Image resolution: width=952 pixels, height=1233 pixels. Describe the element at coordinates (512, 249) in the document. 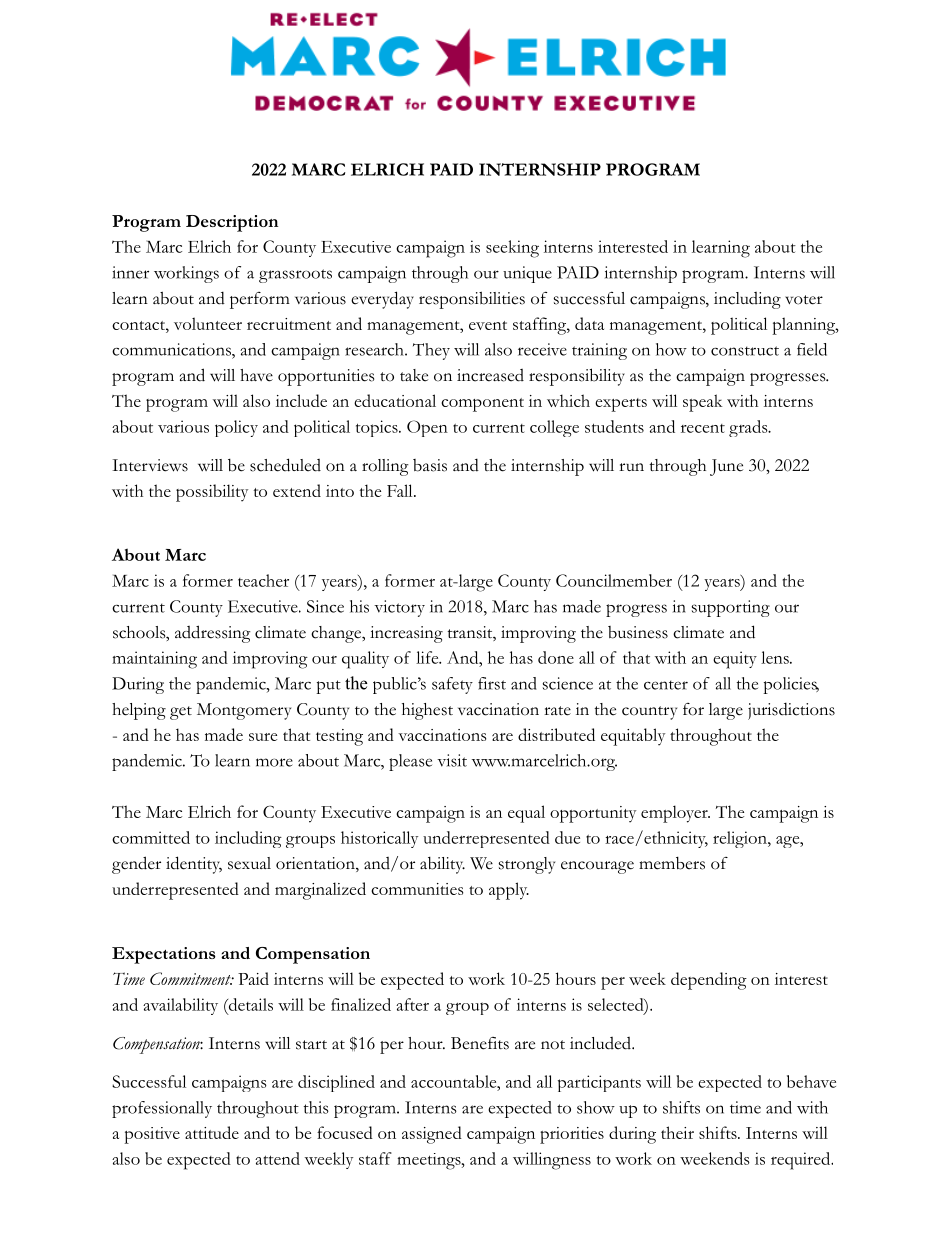

I see `seeking` at that location.
